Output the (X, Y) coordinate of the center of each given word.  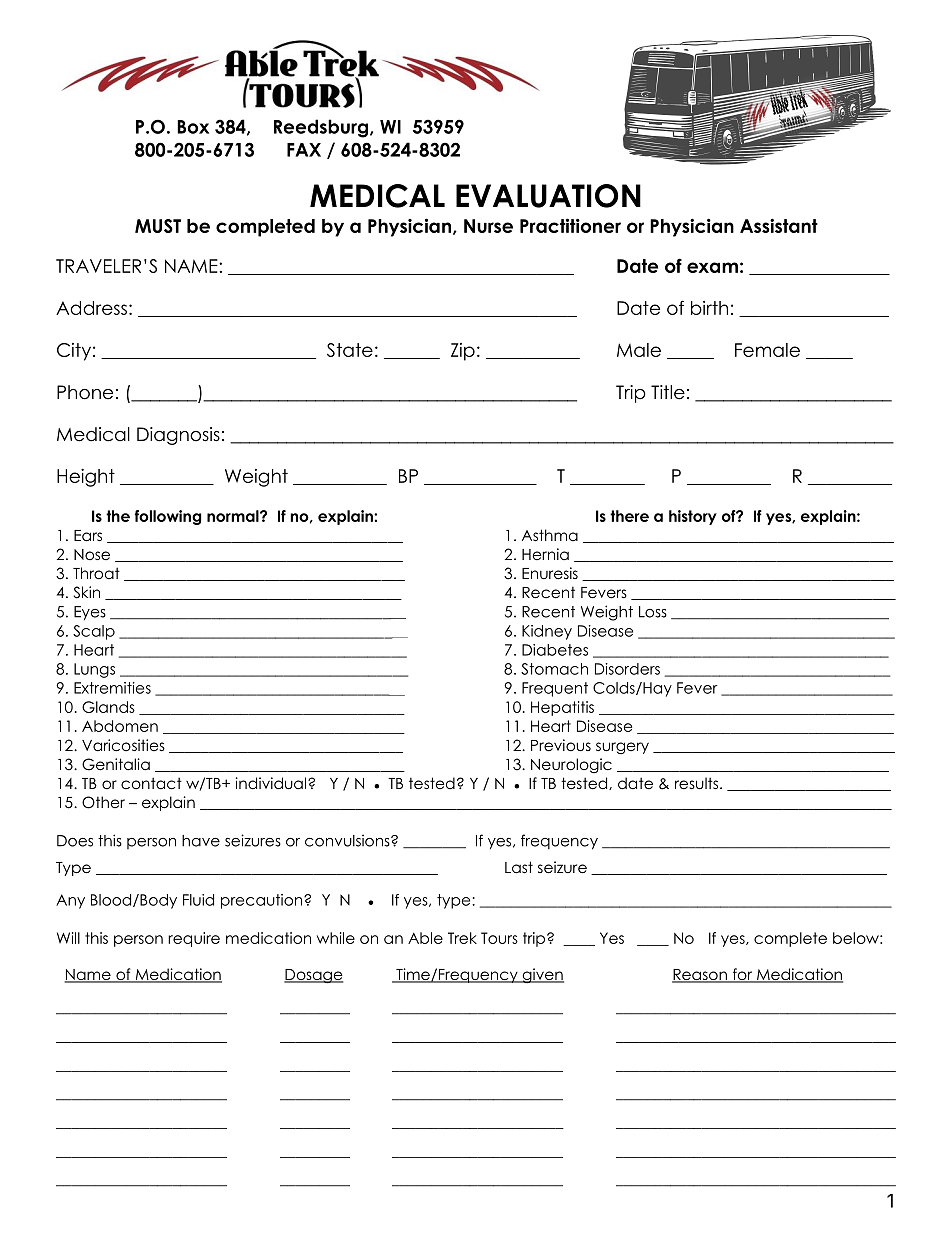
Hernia (545, 554)
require (194, 939)
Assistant (779, 225)
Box (193, 127)
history (693, 517)
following (168, 517)
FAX (304, 150)
